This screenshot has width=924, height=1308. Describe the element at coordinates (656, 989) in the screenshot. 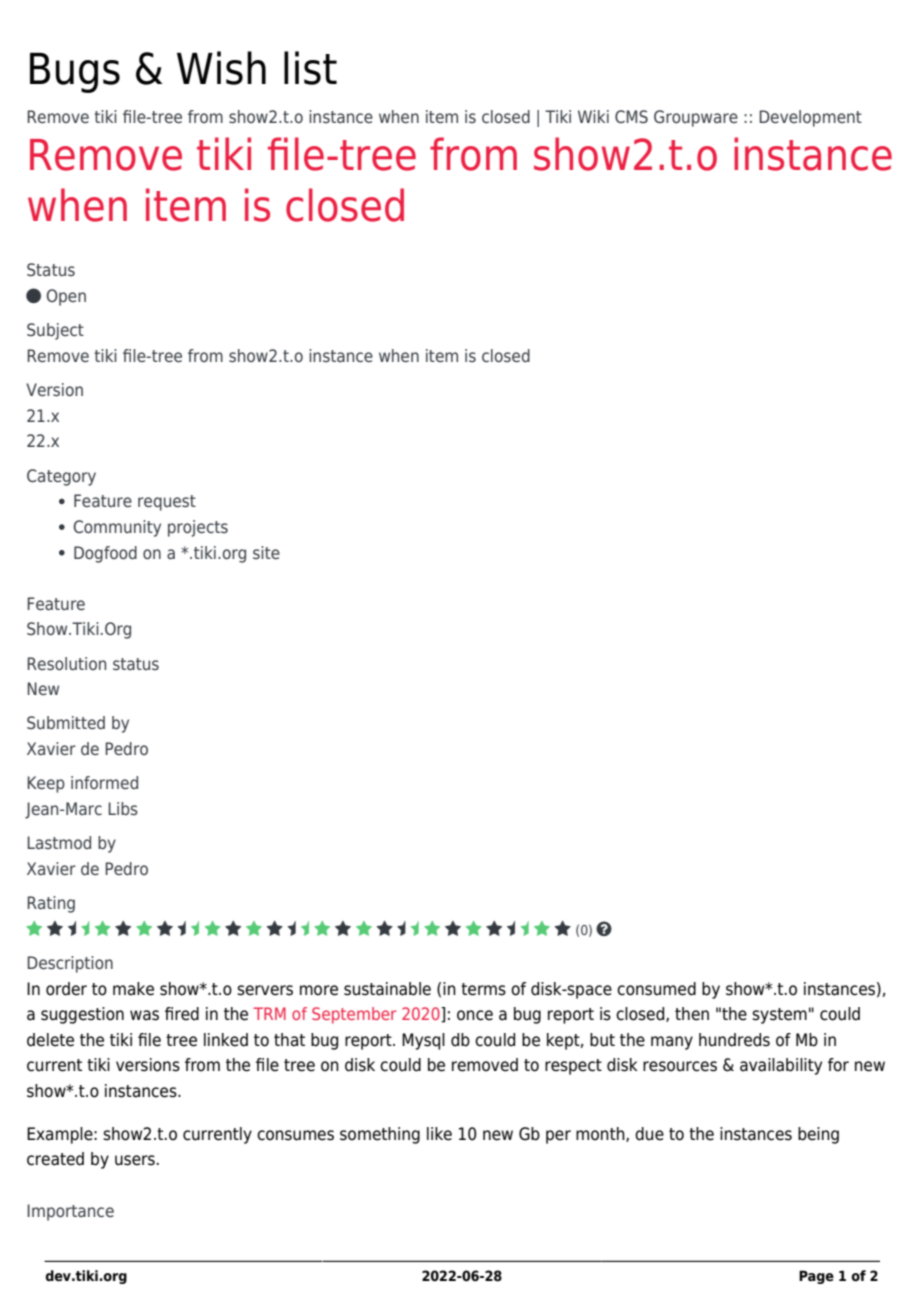

I see `consumed` at that location.
